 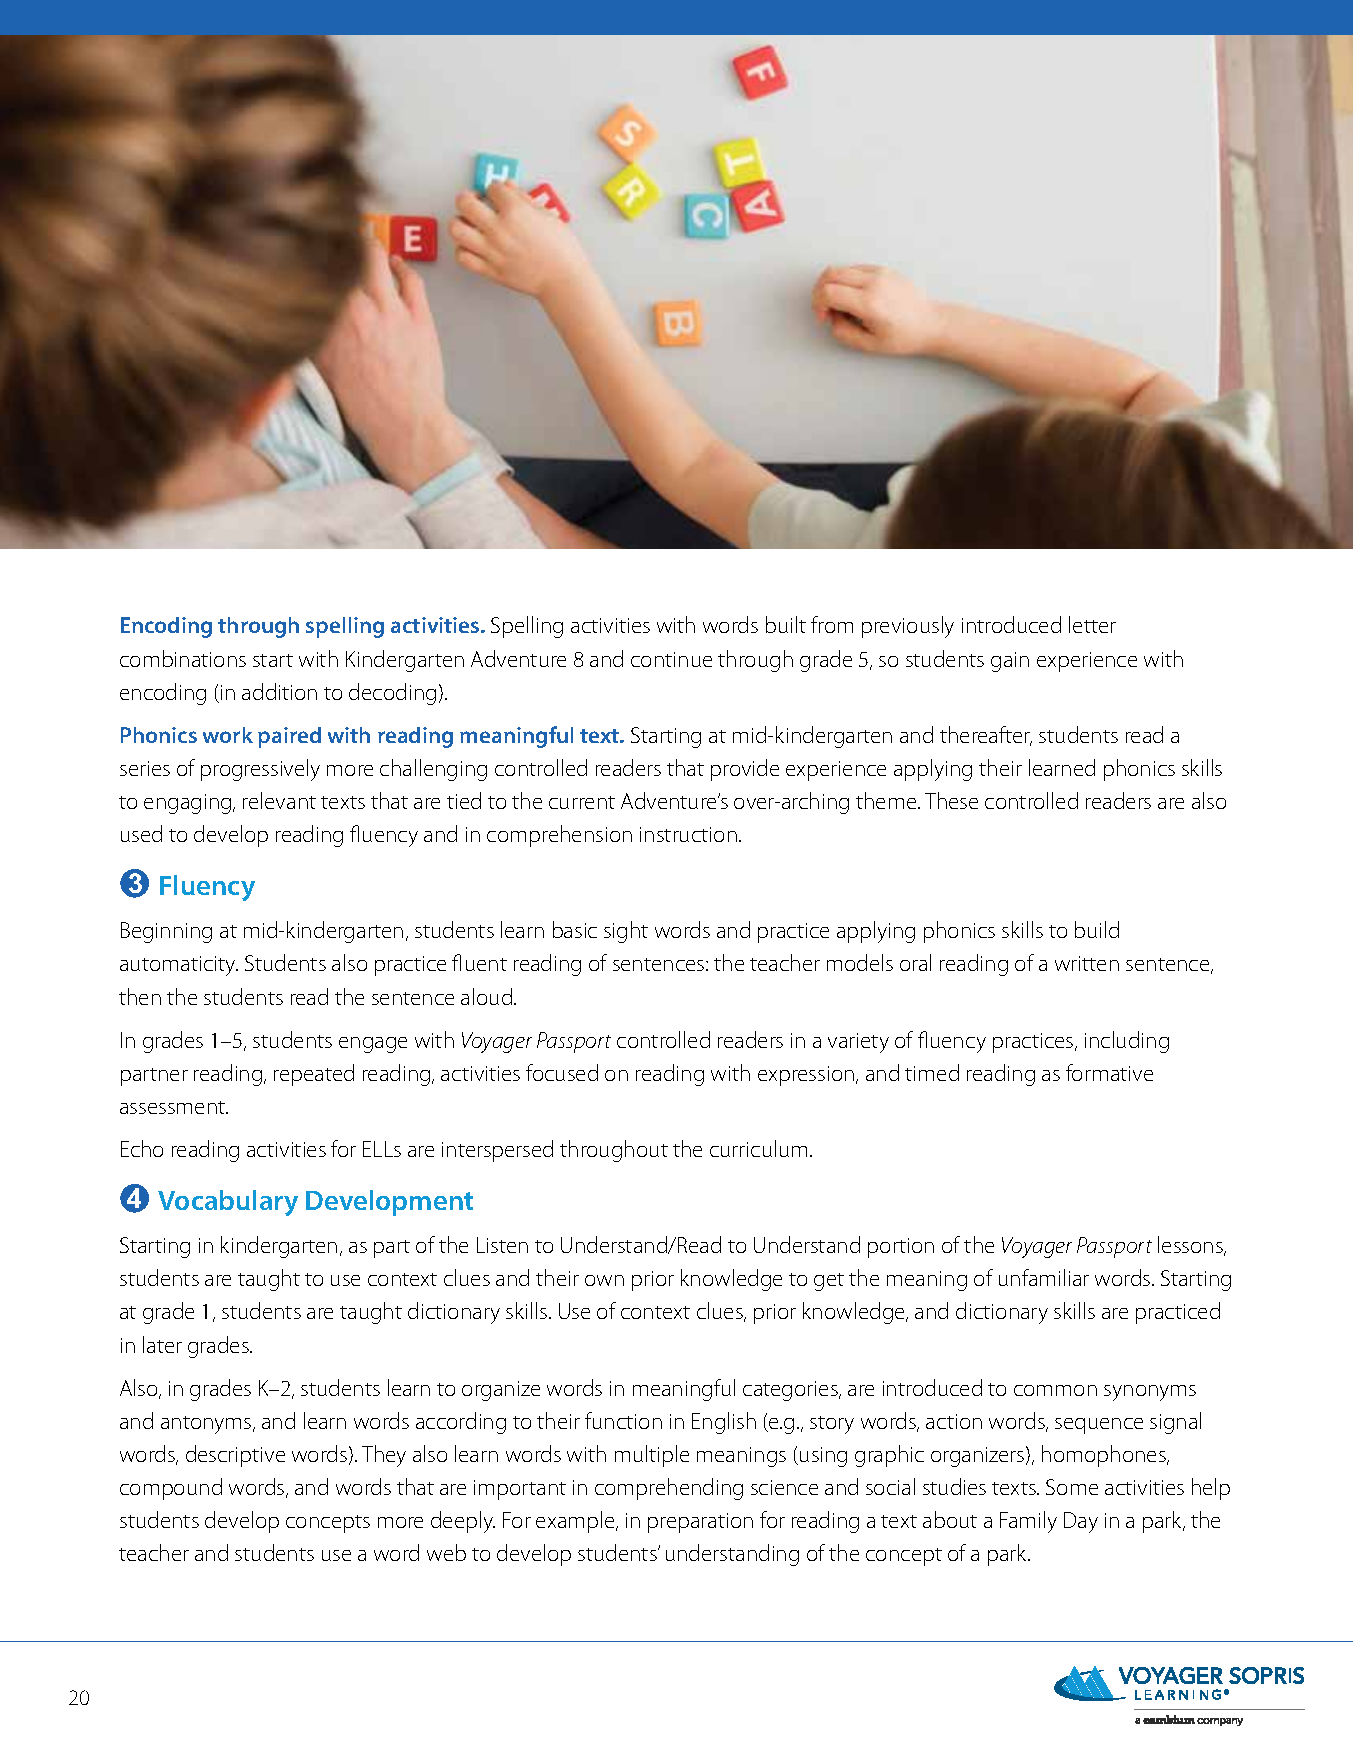 What do you see at coordinates (604, 1280) in the page?
I see `own` at bounding box center [604, 1280].
